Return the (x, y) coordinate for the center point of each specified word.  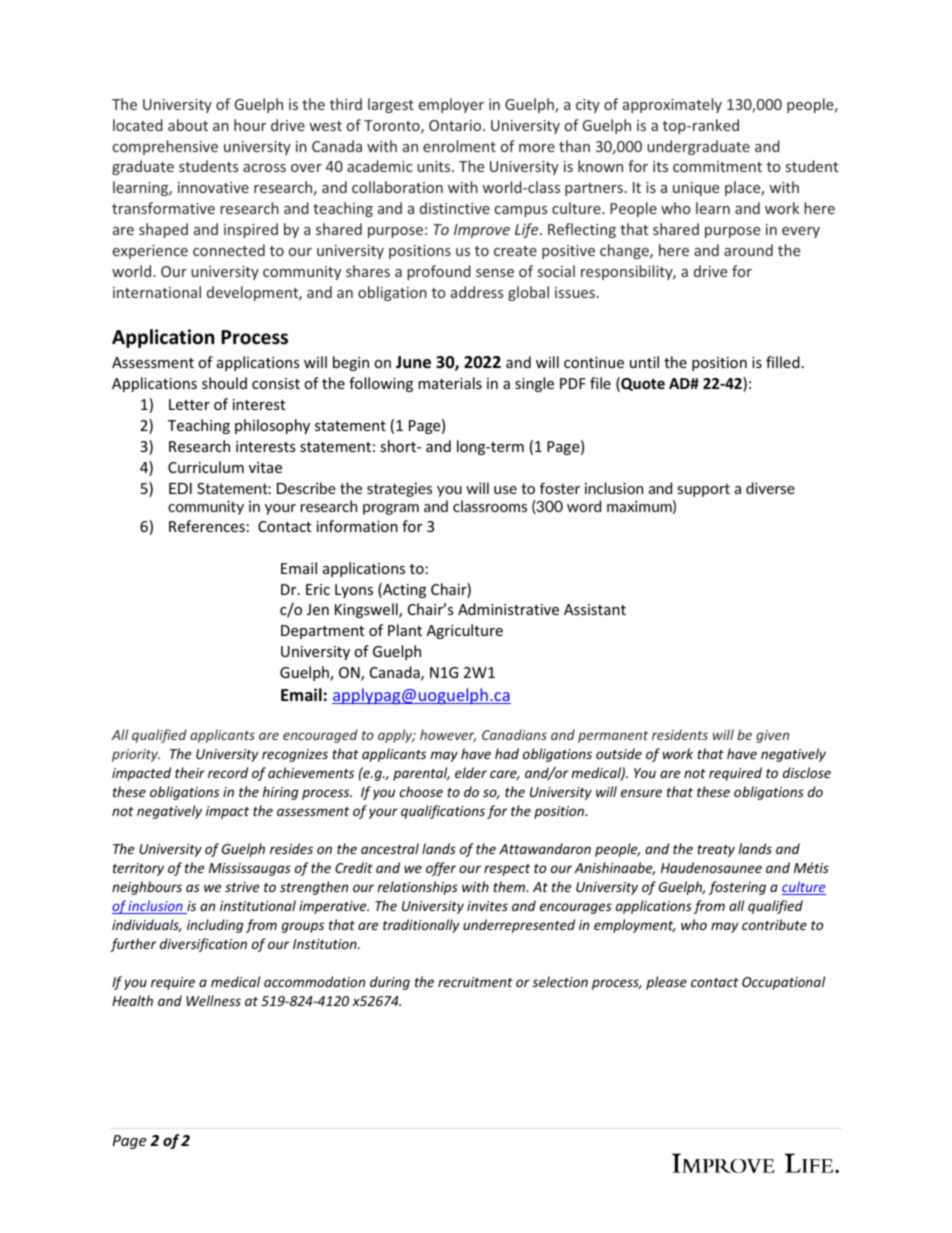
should (224, 383)
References (207, 526)
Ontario (456, 125)
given (772, 736)
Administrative (508, 609)
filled (783, 362)
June (413, 362)
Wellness (213, 1000)
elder (471, 772)
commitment (717, 166)
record (228, 772)
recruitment (475, 982)
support (703, 490)
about (188, 125)
